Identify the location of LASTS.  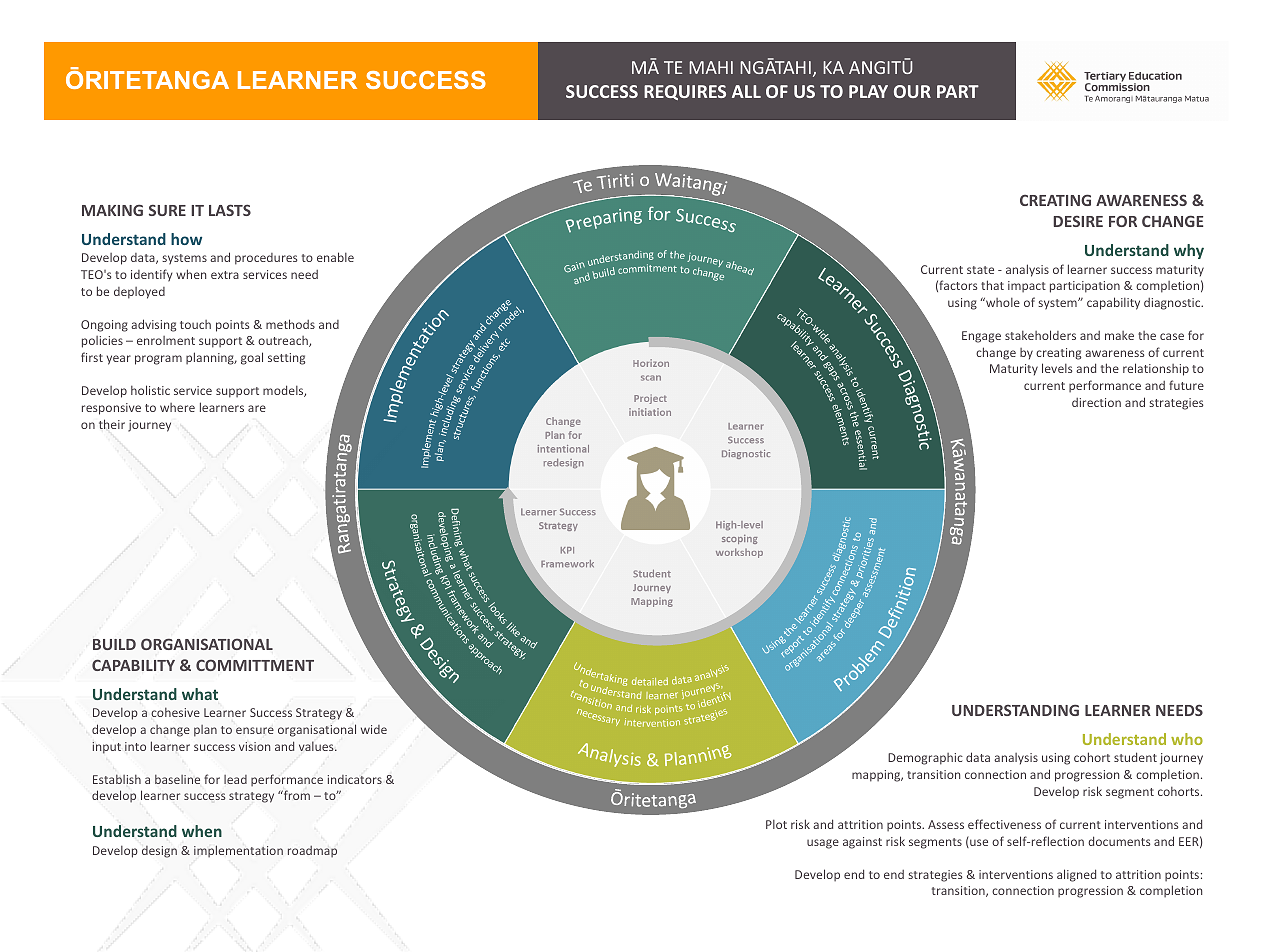
(230, 210).
